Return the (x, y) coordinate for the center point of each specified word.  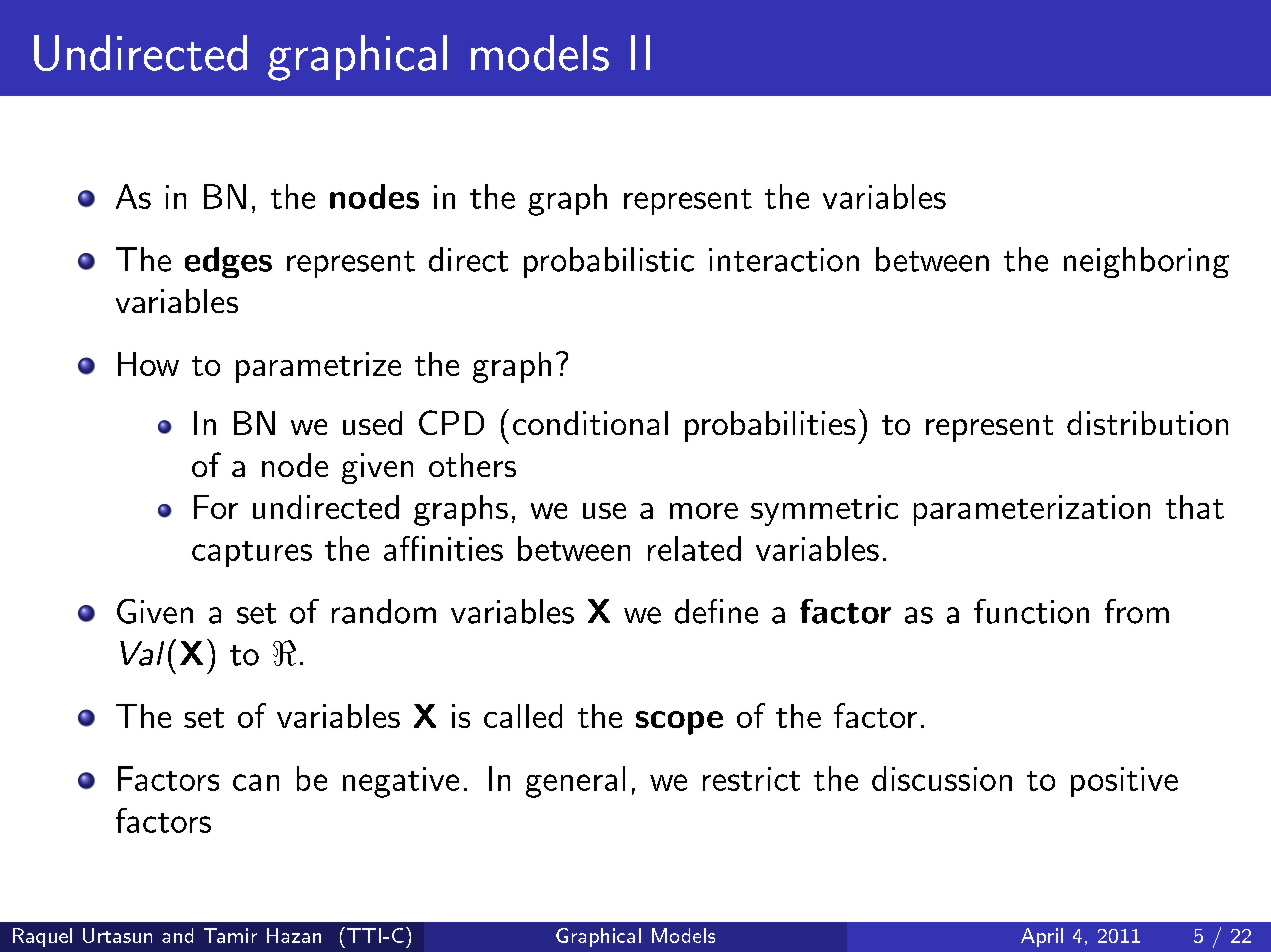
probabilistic (609, 262)
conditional (590, 423)
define (716, 611)
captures (252, 554)
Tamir (230, 935)
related (694, 548)
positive (1124, 782)
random (384, 611)
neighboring (1146, 262)
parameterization (1032, 510)
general (575, 782)
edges (228, 262)
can (256, 782)
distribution (1147, 423)
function (1031, 611)
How (148, 364)
